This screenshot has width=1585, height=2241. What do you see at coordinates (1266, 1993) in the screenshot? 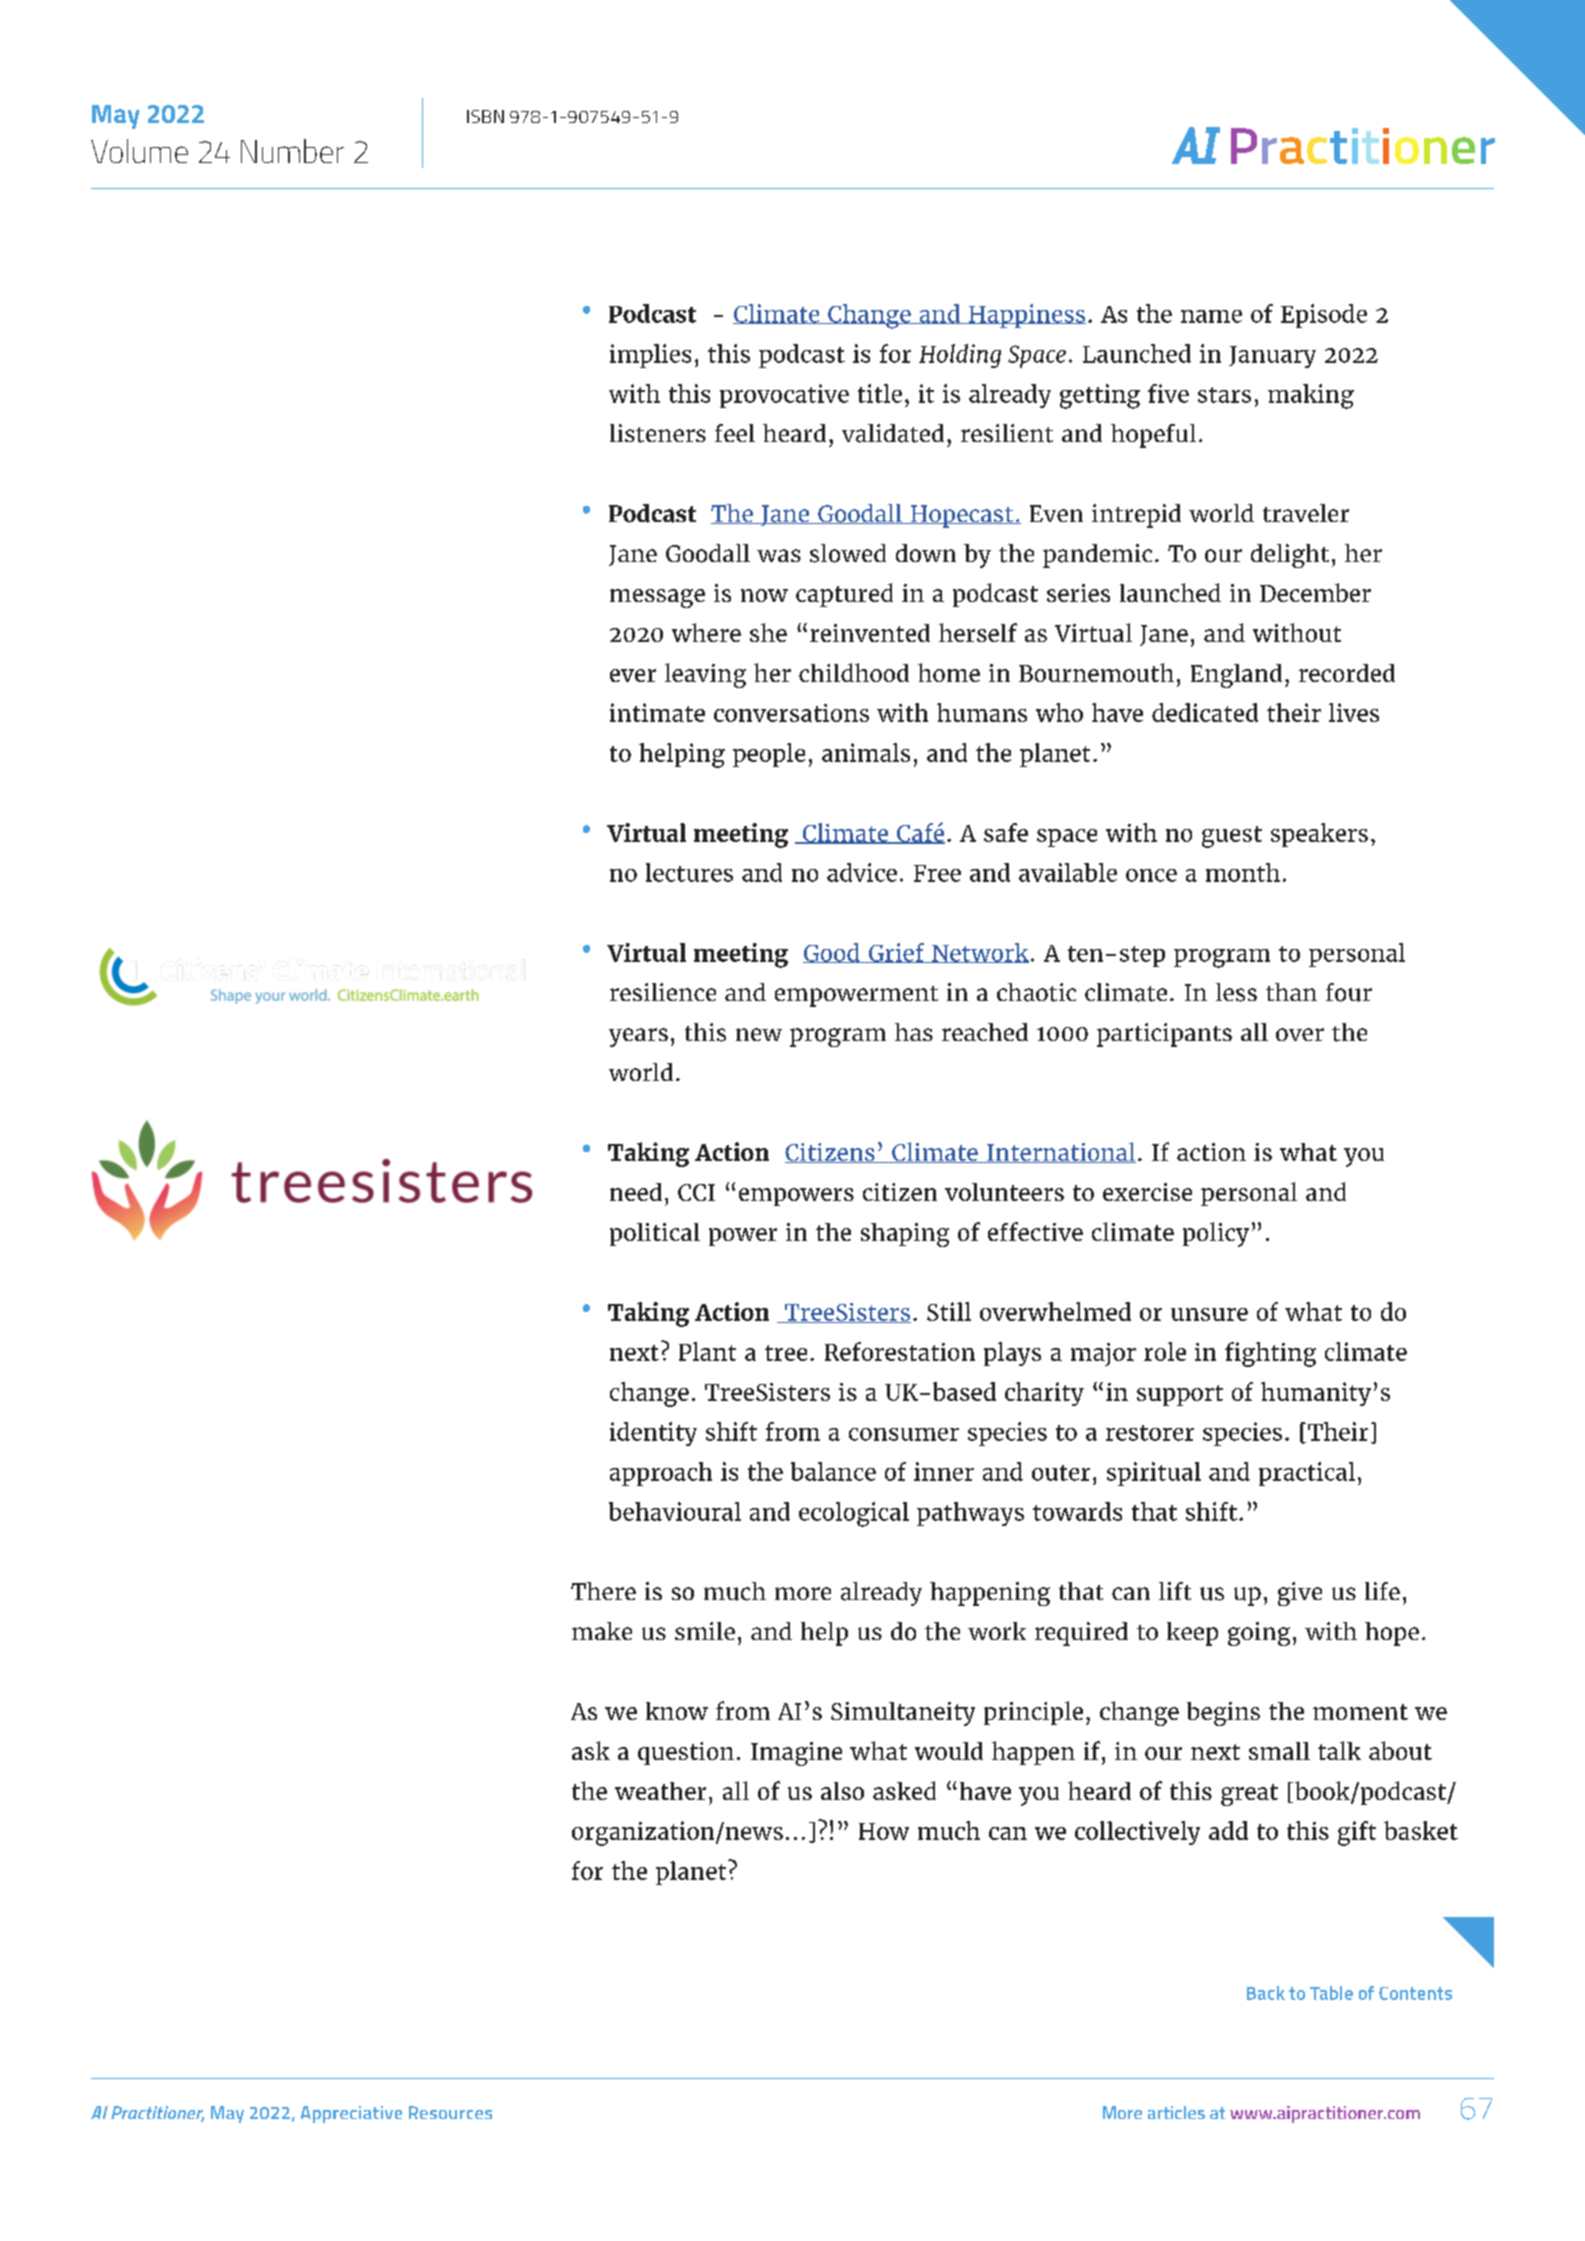
I see `Back` at bounding box center [1266, 1993].
